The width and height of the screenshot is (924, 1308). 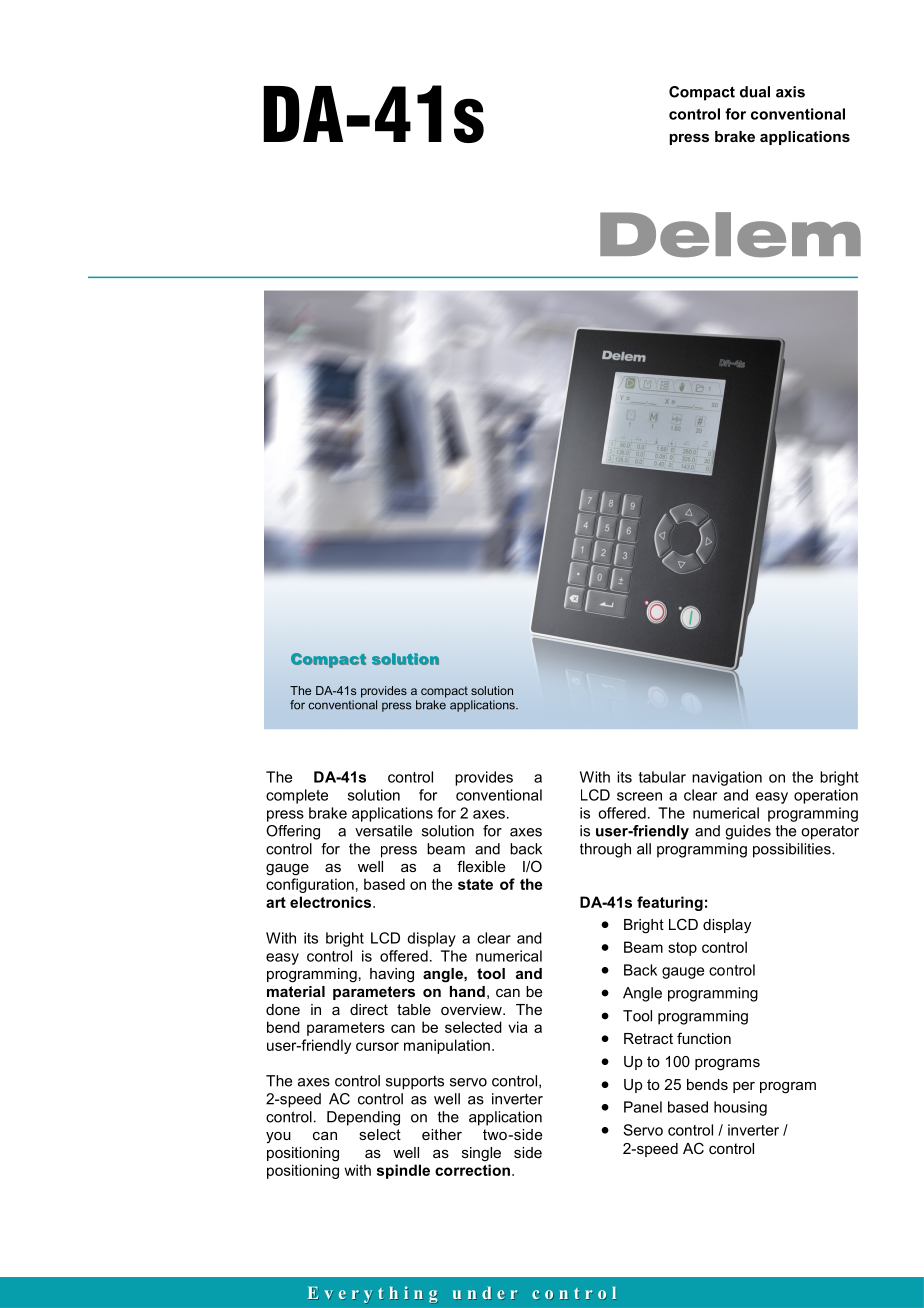 What do you see at coordinates (790, 92) in the screenshot?
I see `axis` at bounding box center [790, 92].
